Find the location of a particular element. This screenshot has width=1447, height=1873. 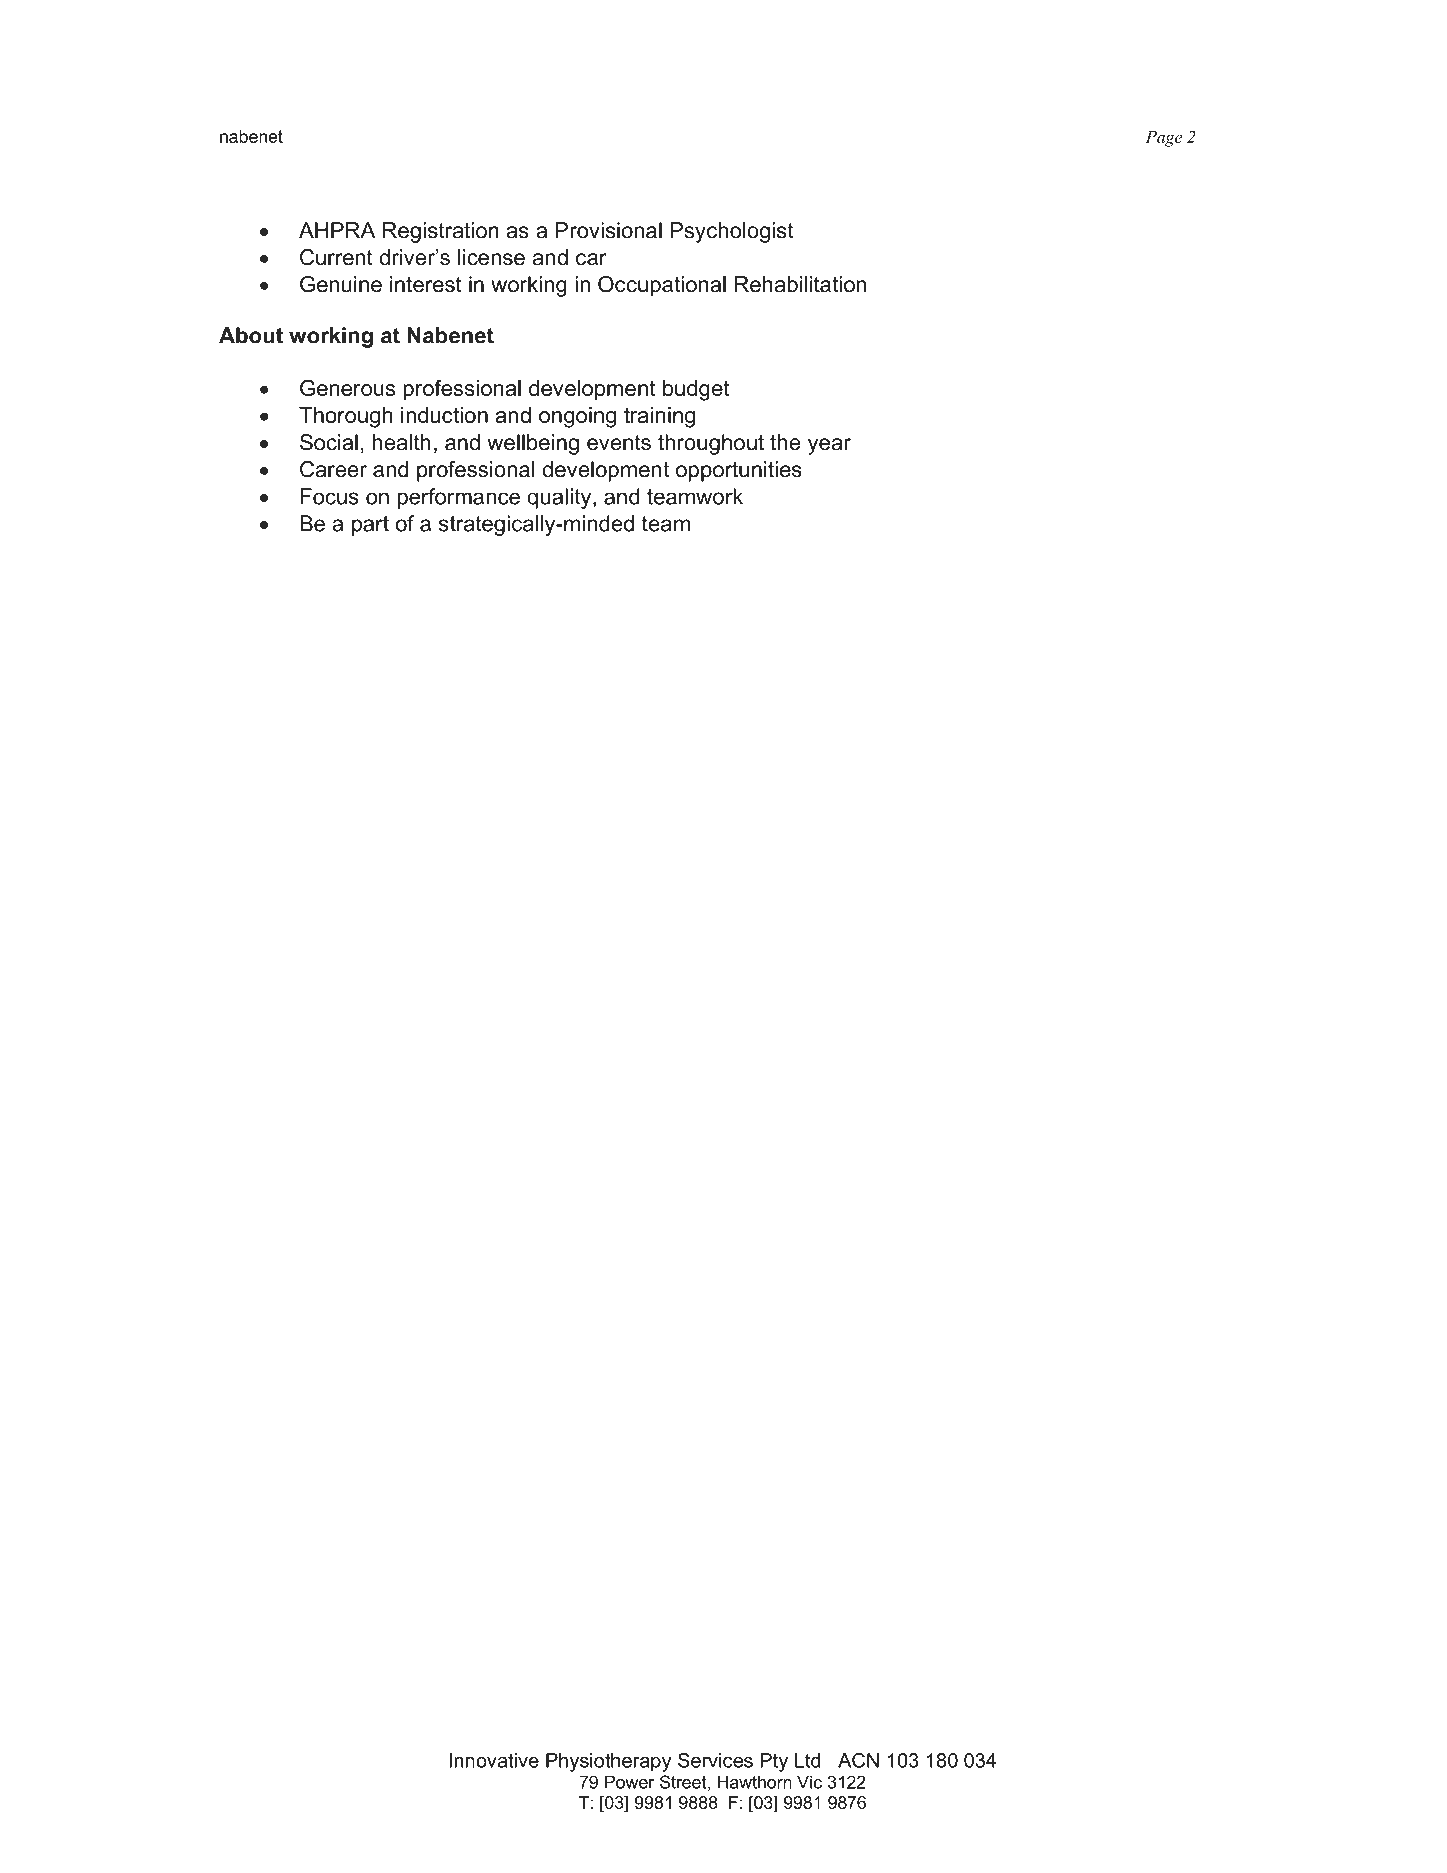

Physiotherapy is located at coordinates (608, 1762).
